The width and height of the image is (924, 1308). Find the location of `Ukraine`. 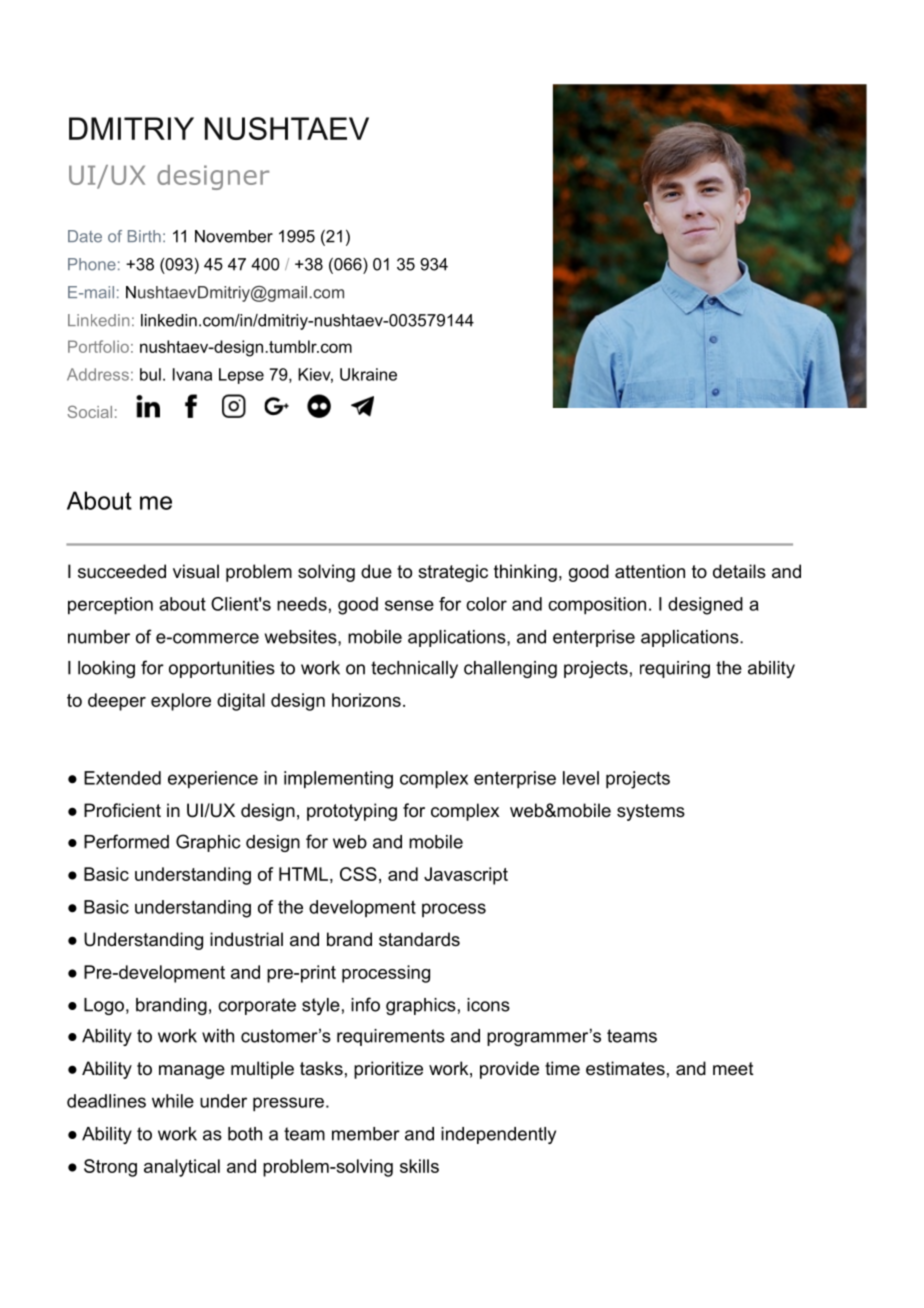

Ukraine is located at coordinates (368, 374).
